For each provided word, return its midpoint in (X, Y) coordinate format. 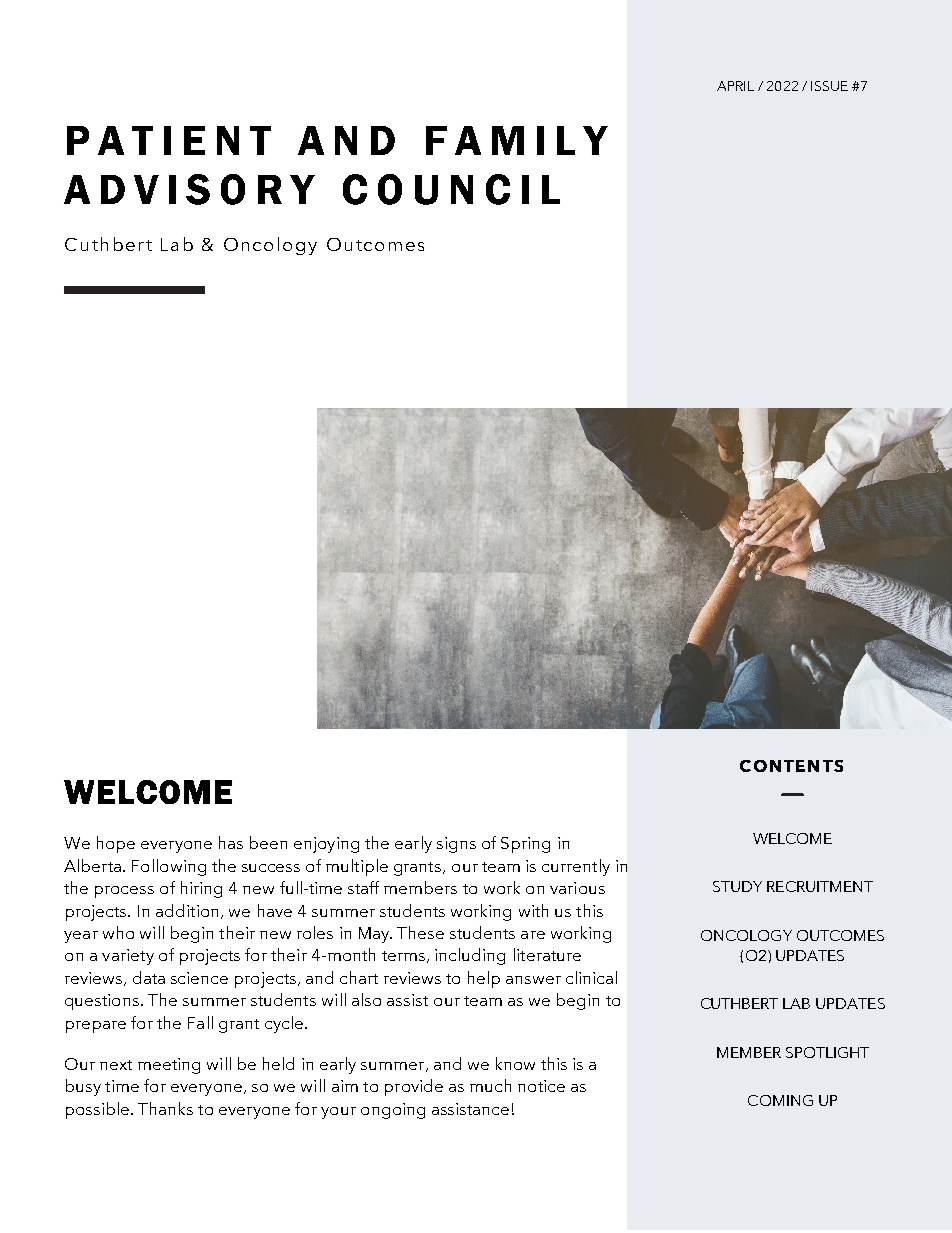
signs (456, 845)
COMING (780, 1100)
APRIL (735, 86)
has (231, 842)
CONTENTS (791, 766)
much (490, 1085)
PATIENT (169, 140)
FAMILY (517, 140)
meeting (169, 1066)
